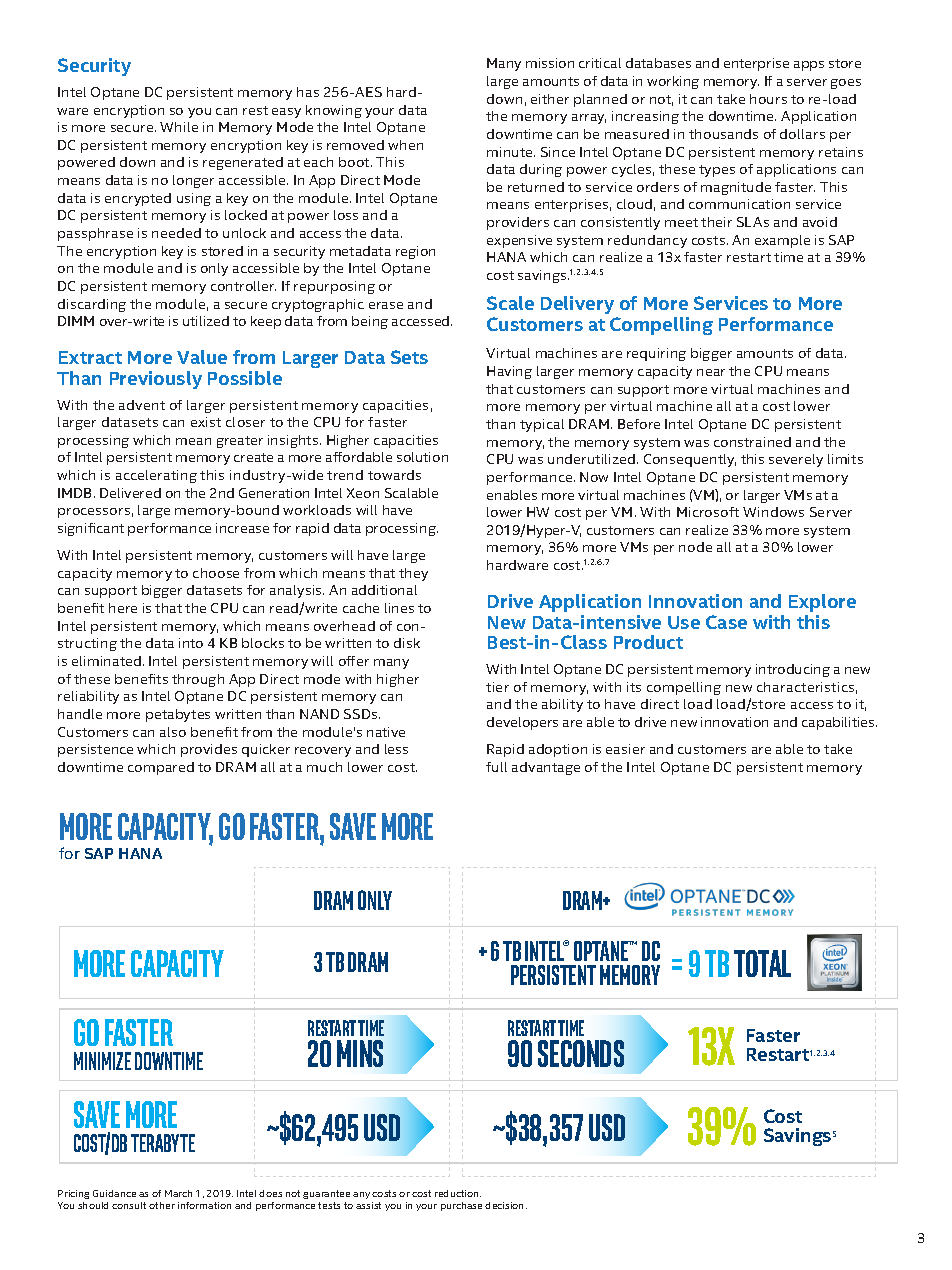 The height and width of the page is (1270, 952). Describe the element at coordinates (156, 476) in the page. I see `accelerating` at that location.
